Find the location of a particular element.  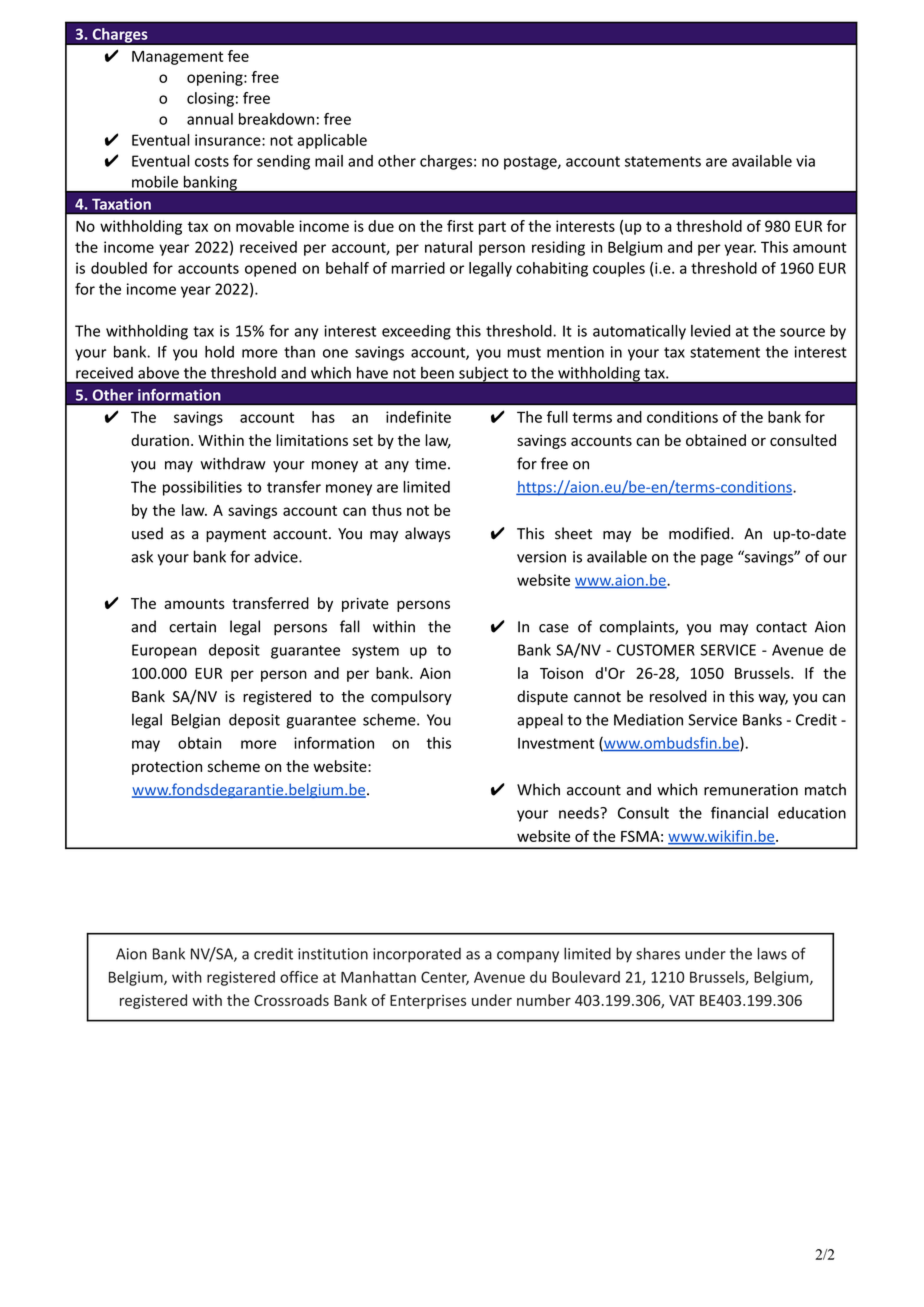

office is located at coordinates (299, 977).
